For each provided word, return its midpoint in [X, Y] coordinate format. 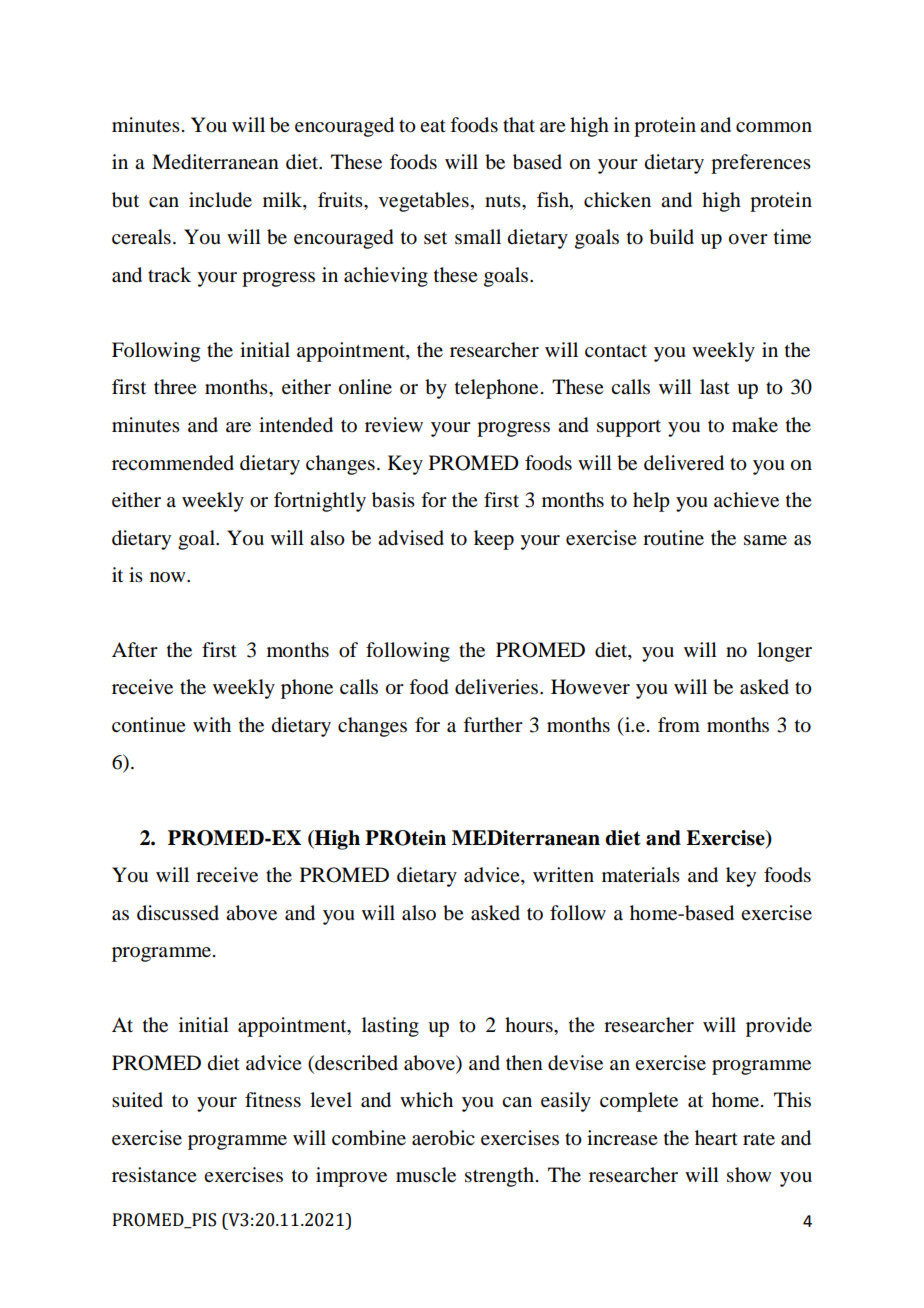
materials [641, 875]
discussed [178, 913]
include [220, 200]
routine [673, 538]
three [175, 387]
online [365, 387]
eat [433, 126]
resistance [154, 1175]
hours [530, 1025]
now [169, 577]
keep [494, 540]
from [679, 724]
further [493, 725]
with [212, 724]
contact [616, 351]
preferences [761, 164]
